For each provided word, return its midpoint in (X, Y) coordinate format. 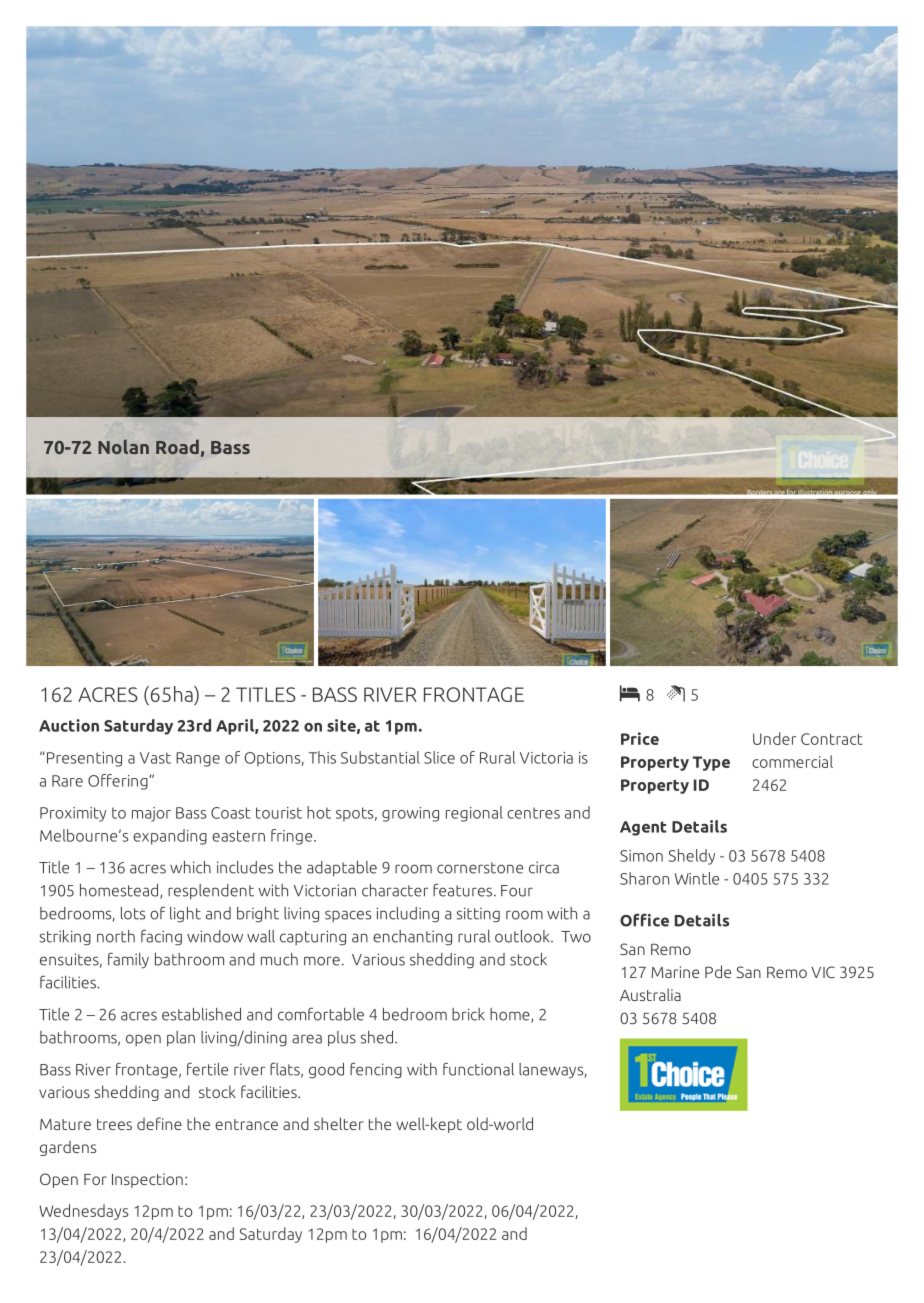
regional (474, 814)
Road (177, 447)
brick (468, 1014)
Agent (643, 828)
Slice (439, 757)
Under (774, 738)
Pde (718, 971)
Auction (69, 725)
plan (181, 1038)
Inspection (147, 1180)
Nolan (123, 446)
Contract (832, 739)
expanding (170, 837)
